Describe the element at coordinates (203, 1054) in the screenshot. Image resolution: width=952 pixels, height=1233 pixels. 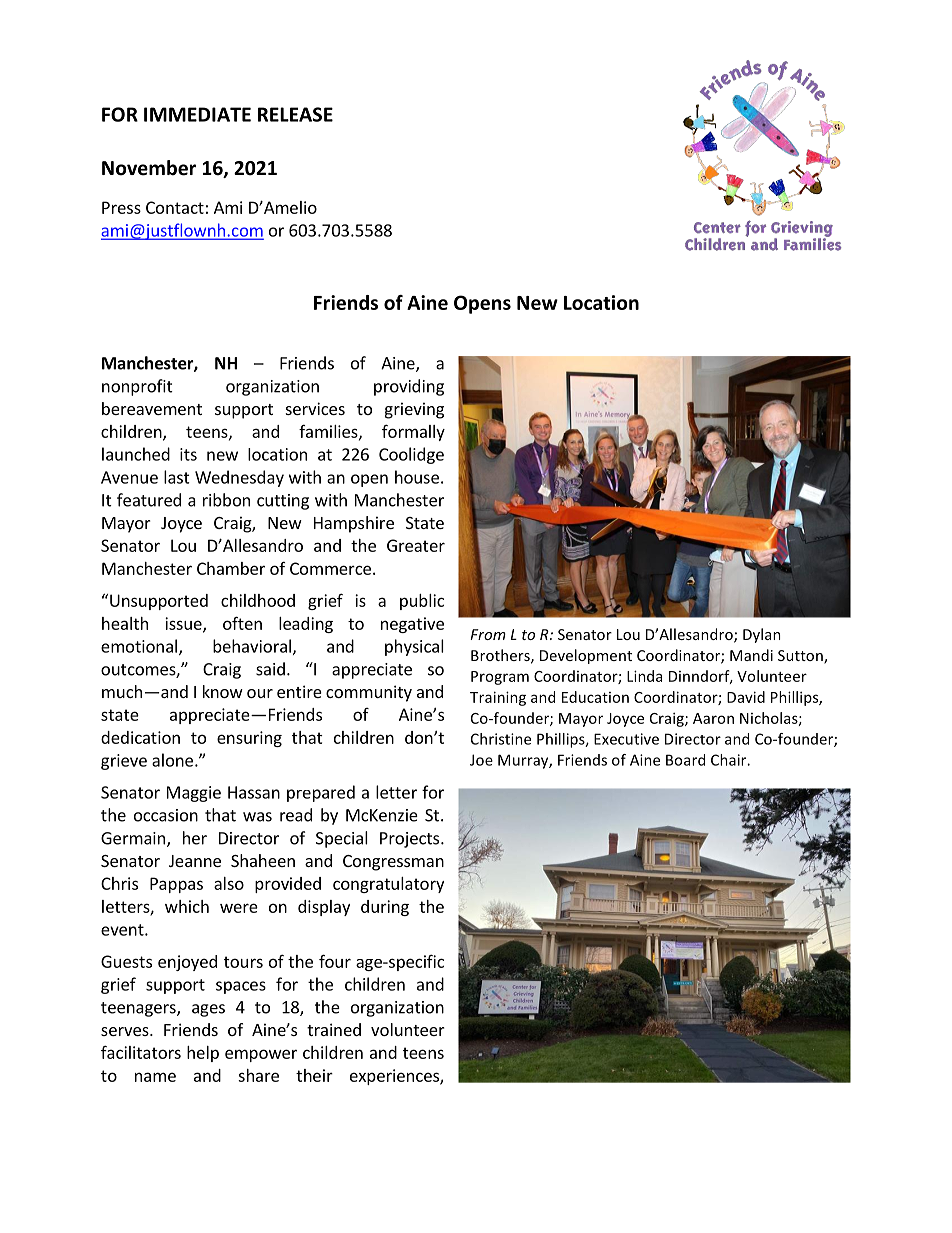
I see `help` at that location.
